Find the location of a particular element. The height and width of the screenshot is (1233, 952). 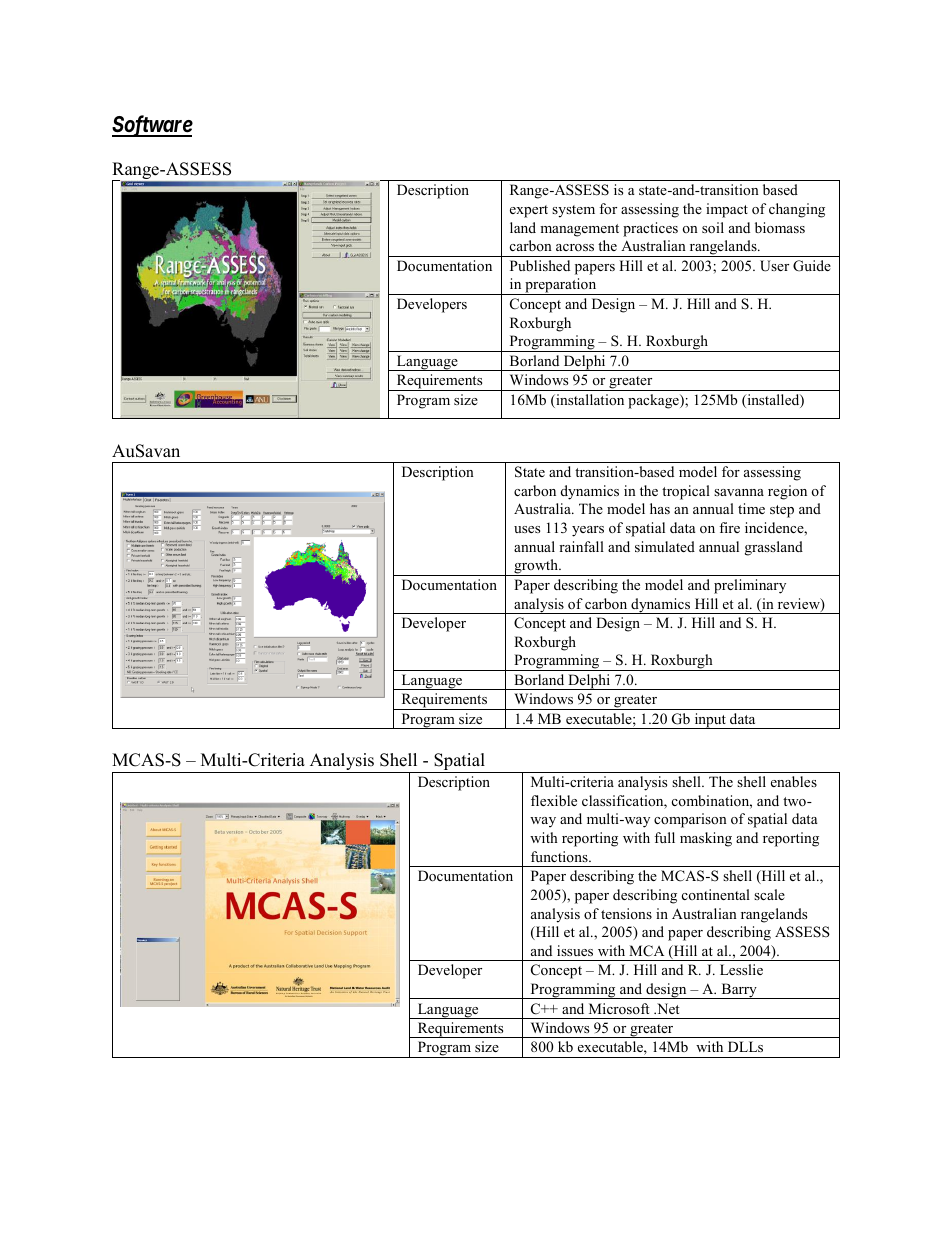

preparation is located at coordinates (561, 286).
